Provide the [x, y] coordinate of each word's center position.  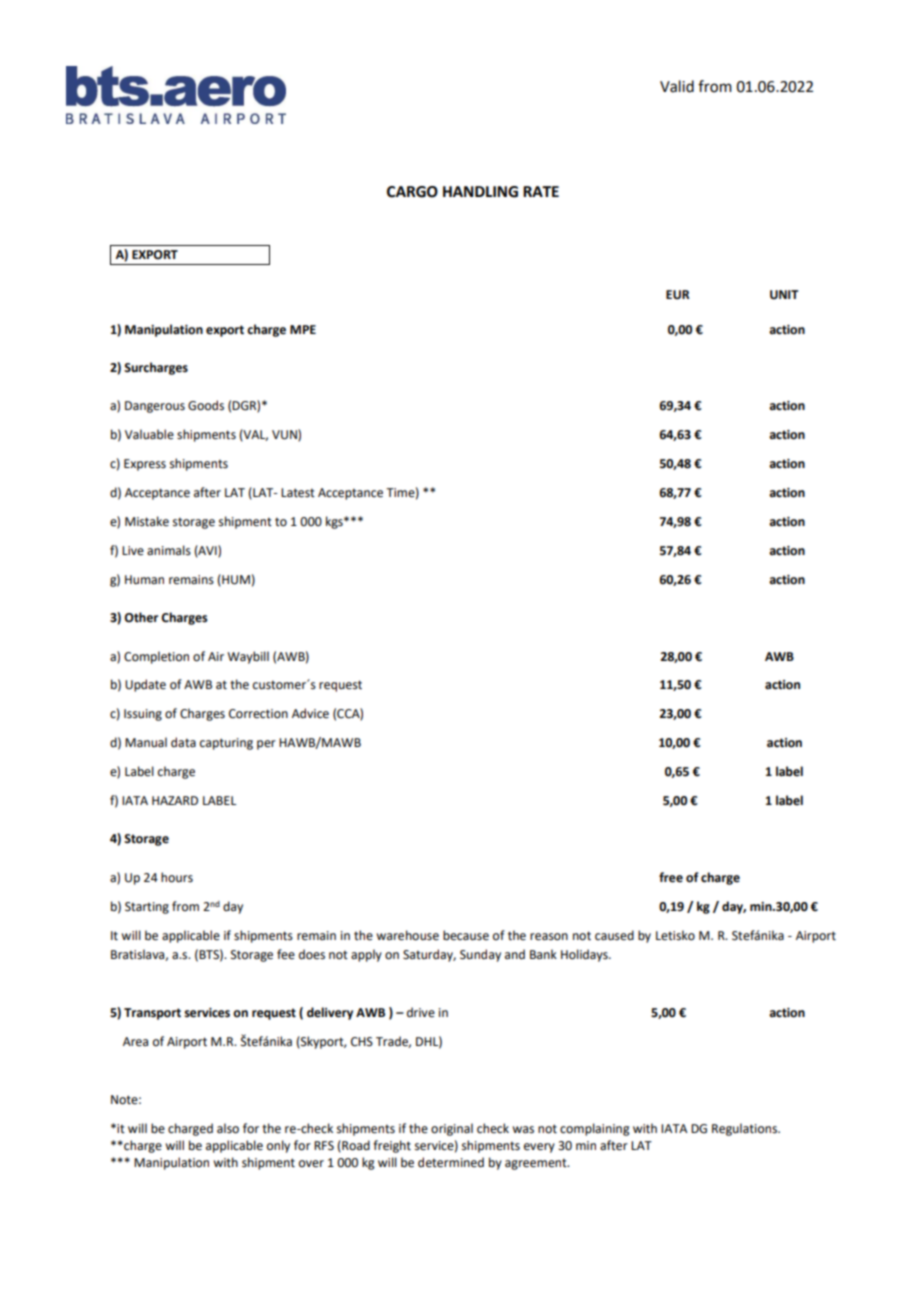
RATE [541, 191]
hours [177, 877]
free [671, 877]
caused [614, 935]
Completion [156, 657]
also [228, 1128]
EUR [678, 295]
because [466, 935]
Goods [206, 405]
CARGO [412, 192]
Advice [310, 713]
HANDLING [480, 192]
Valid [677, 86]
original [452, 1129]
